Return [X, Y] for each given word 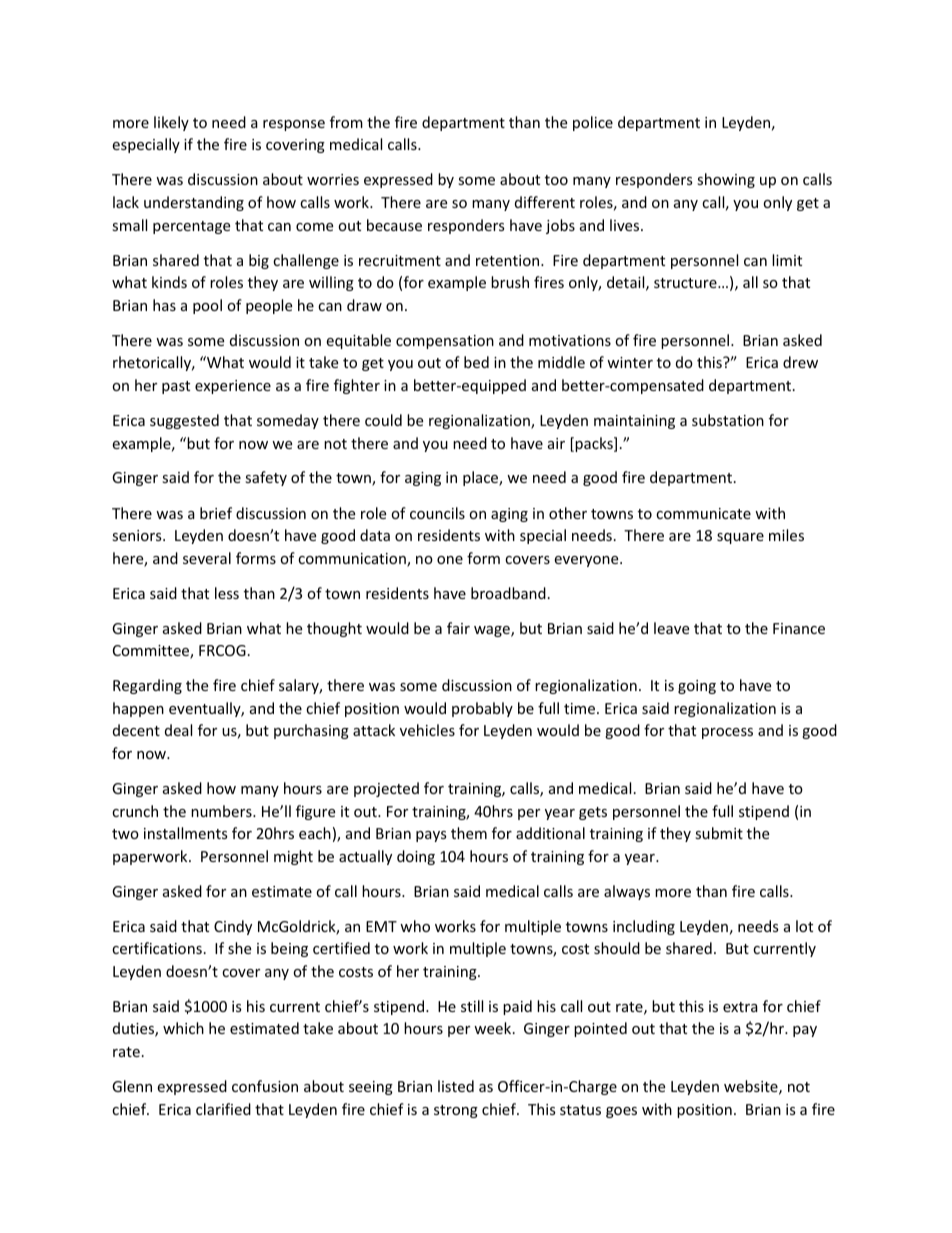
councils [437, 513]
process [727, 733]
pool [207, 306]
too [556, 180]
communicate [703, 513]
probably [482, 709]
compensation [445, 342]
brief [216, 513]
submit [719, 833]
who [415, 926]
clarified [223, 1109]
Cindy [233, 927]
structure [686, 283]
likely [171, 123]
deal [178, 730]
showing [726, 180]
